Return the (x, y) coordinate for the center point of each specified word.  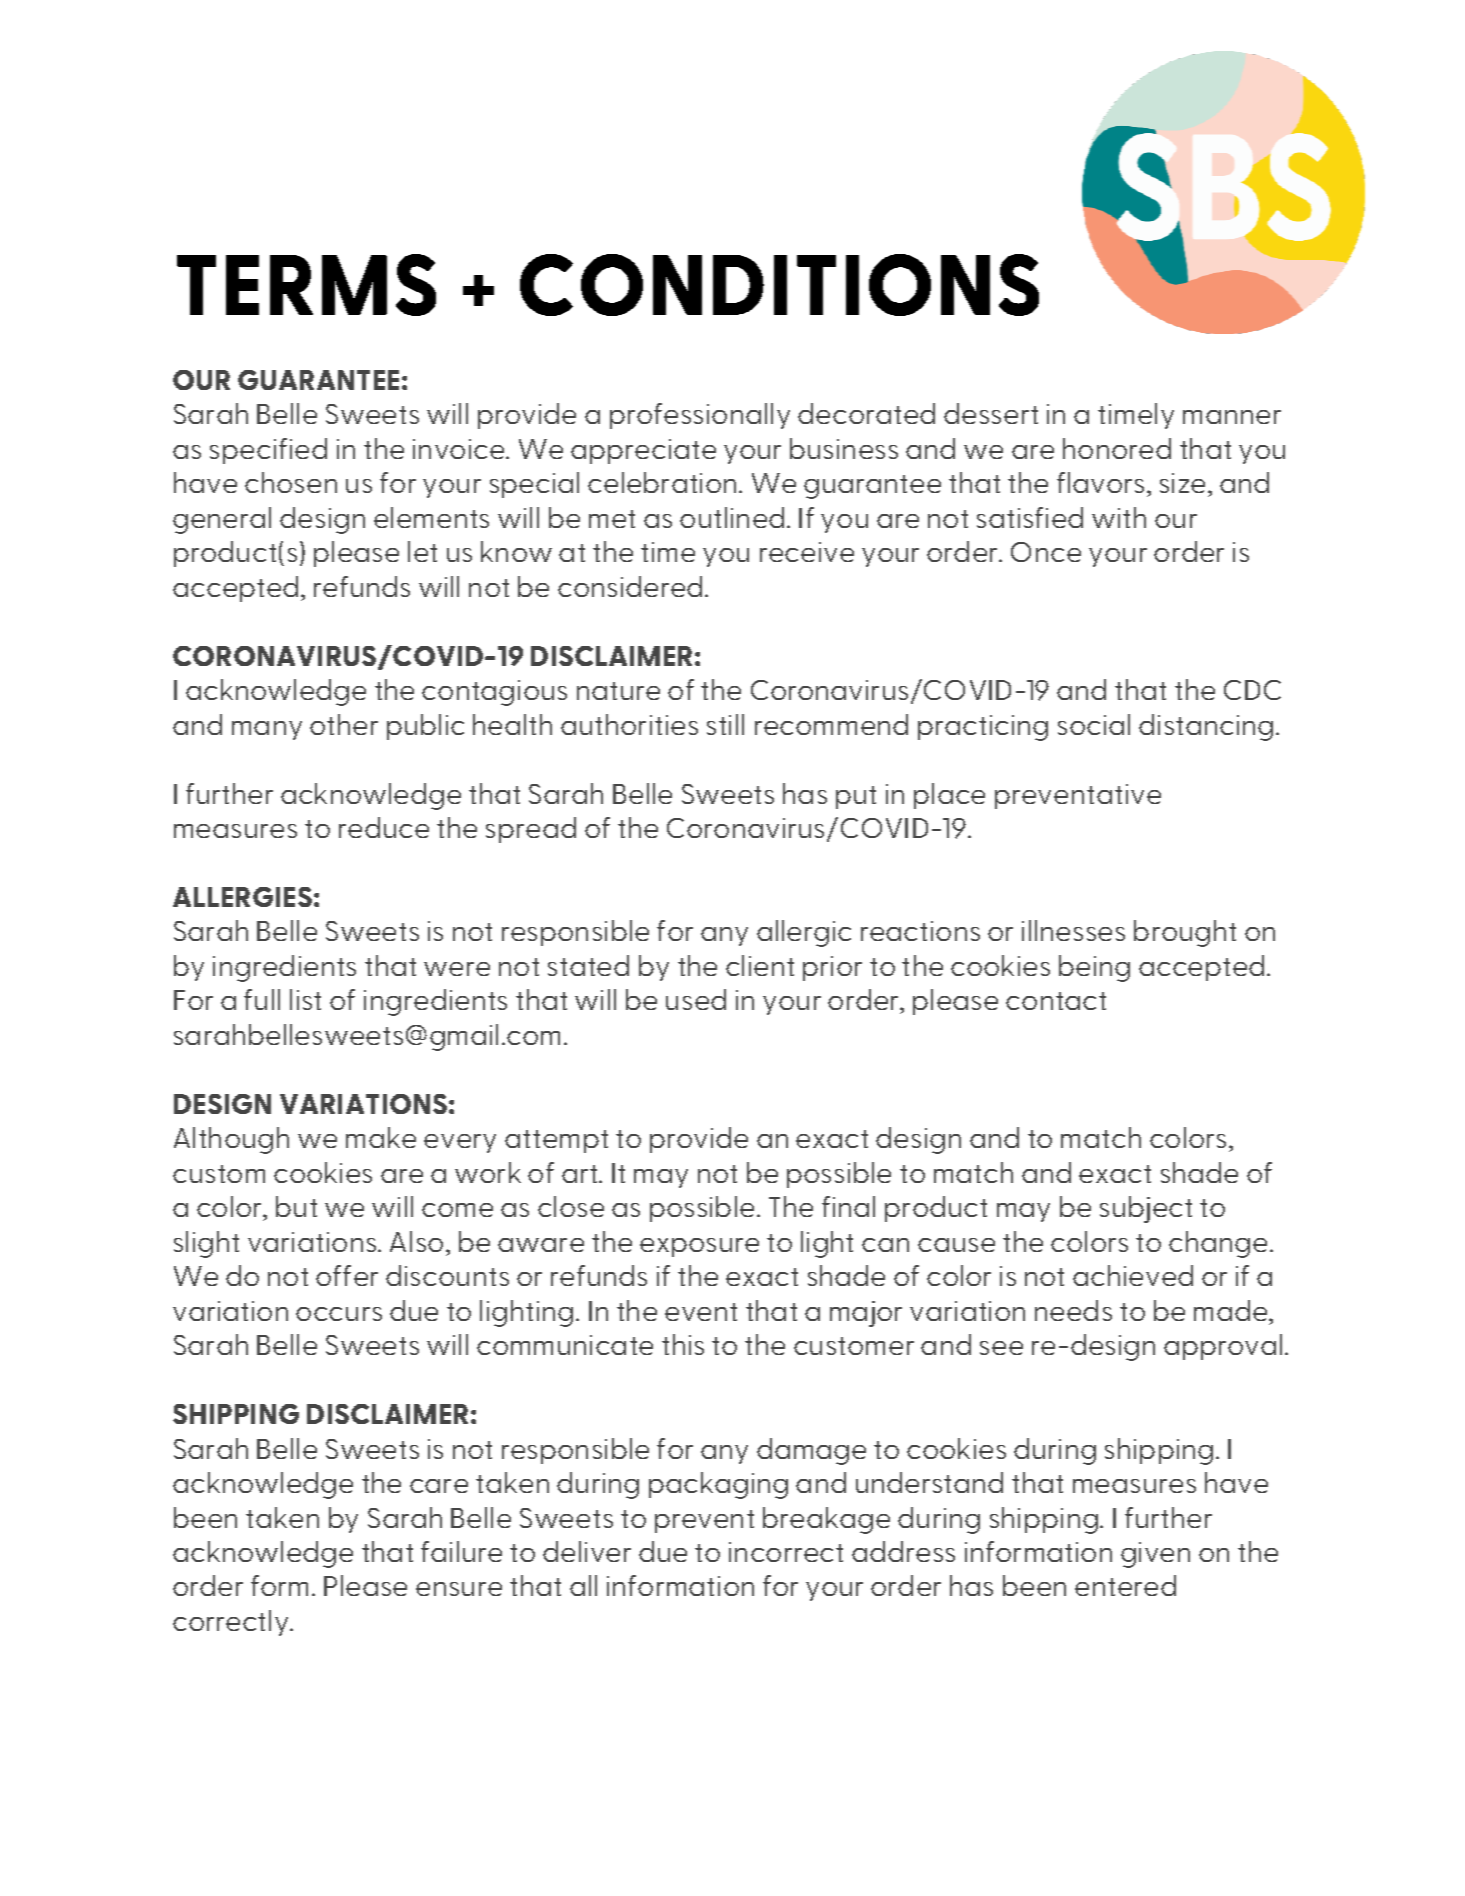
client (760, 965)
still (725, 724)
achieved (1133, 1275)
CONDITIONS (779, 285)
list (305, 999)
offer (347, 1275)
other (344, 724)
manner (1232, 417)
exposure (699, 1247)
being (1094, 968)
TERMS (306, 285)
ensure (459, 1589)
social (1094, 724)
